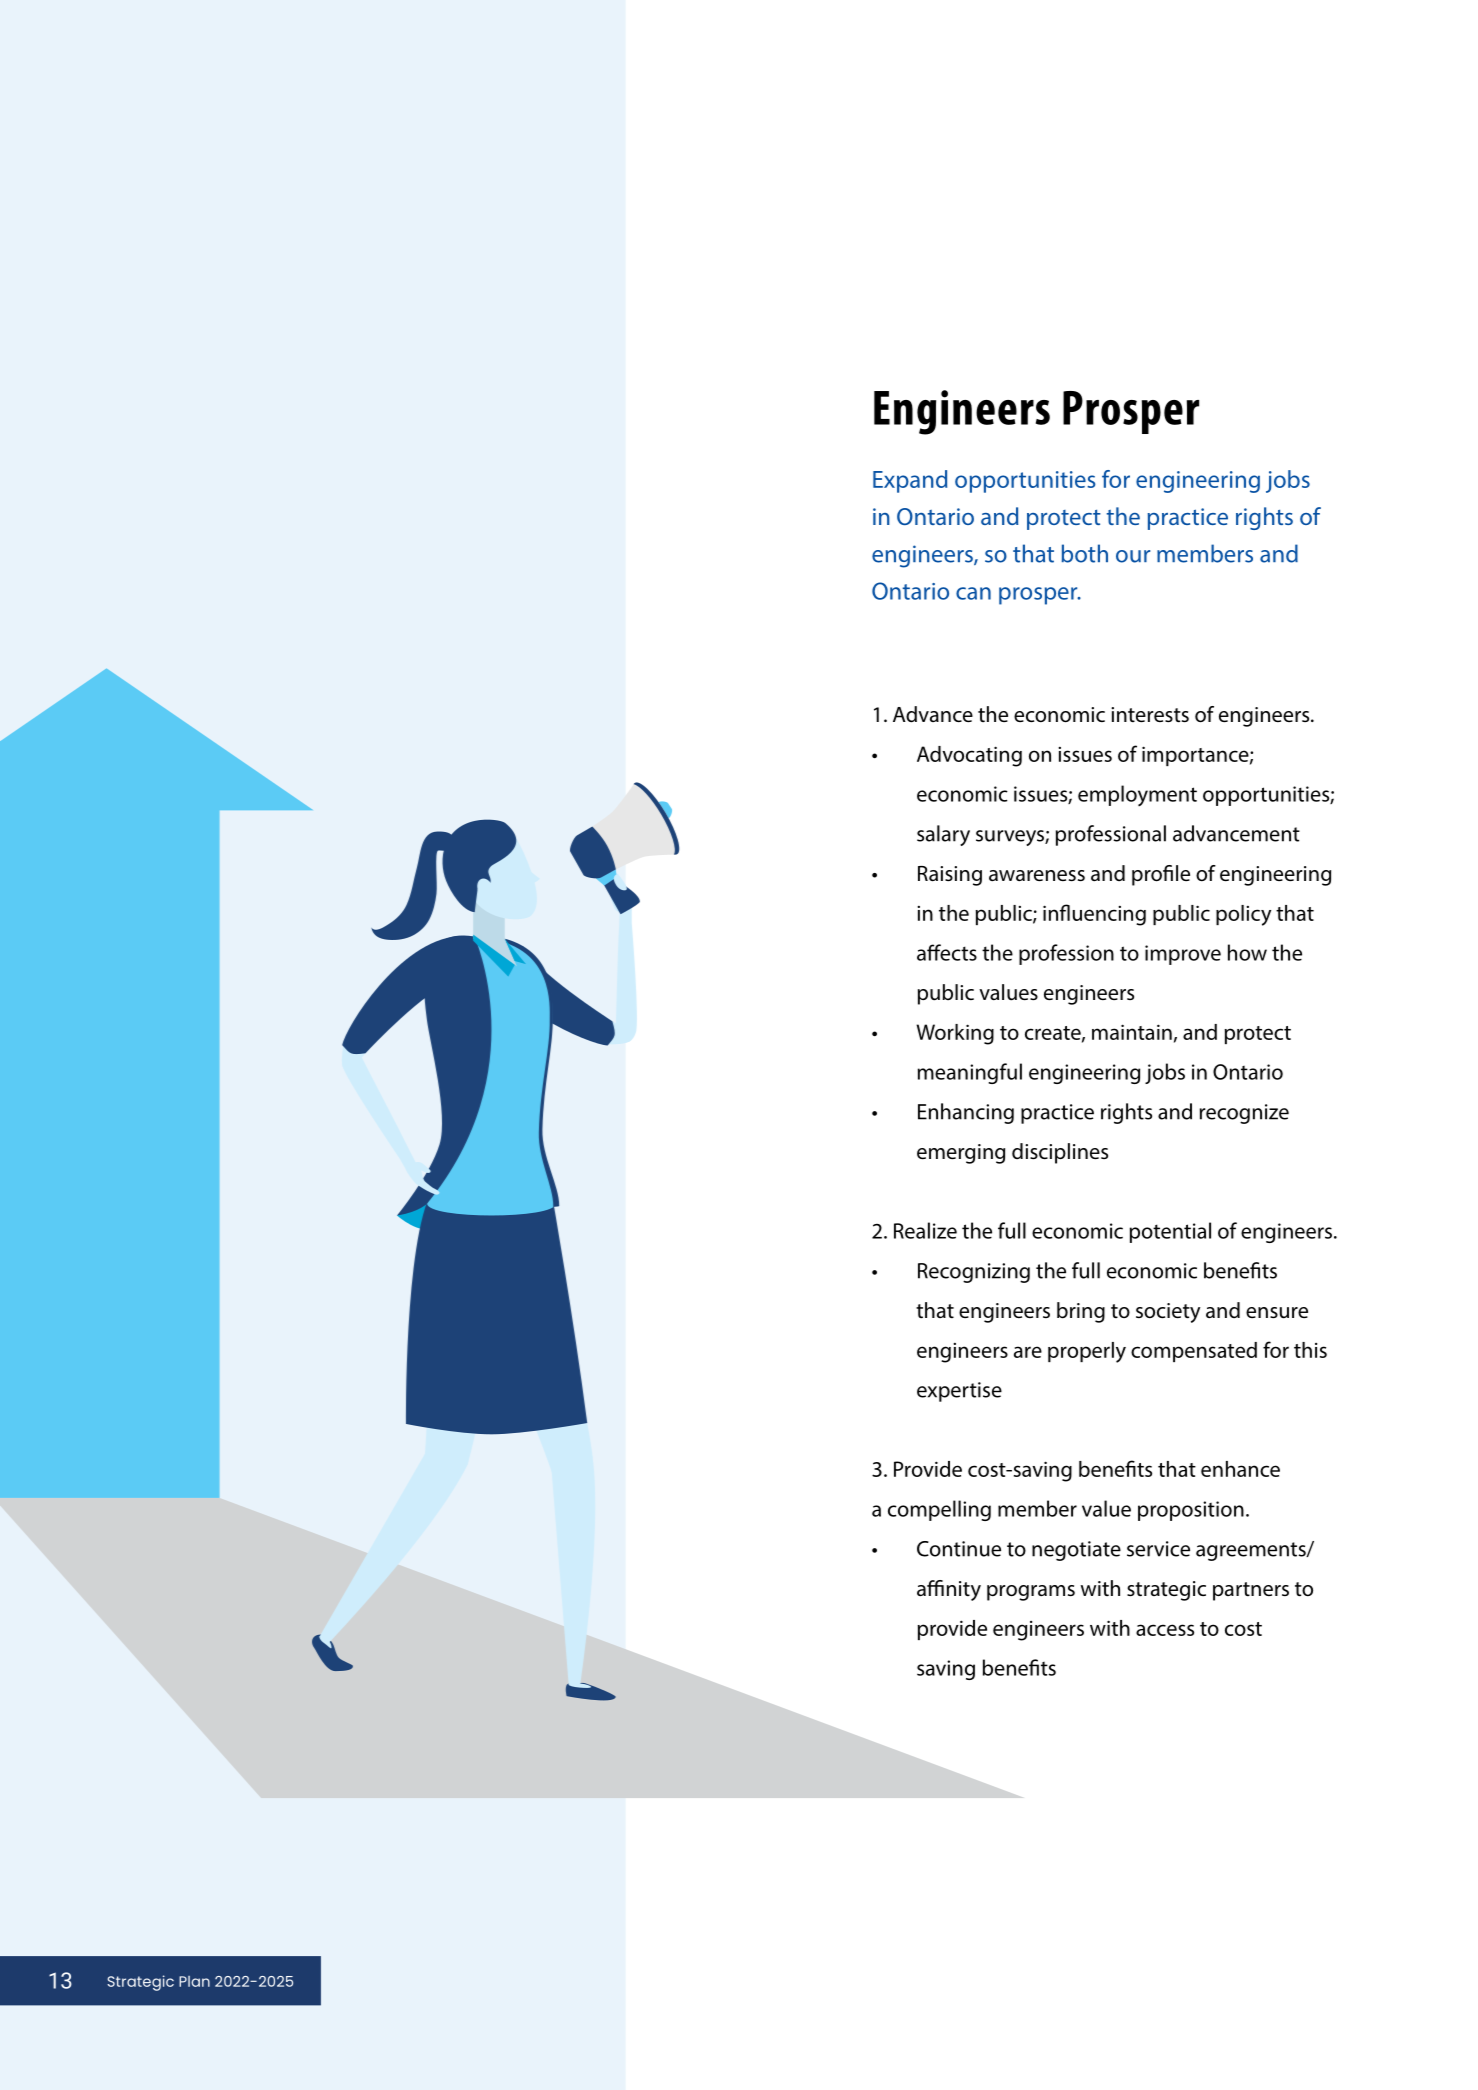 The width and height of the screenshot is (1478, 2090). What do you see at coordinates (973, 593) in the screenshot?
I see `can` at bounding box center [973, 593].
